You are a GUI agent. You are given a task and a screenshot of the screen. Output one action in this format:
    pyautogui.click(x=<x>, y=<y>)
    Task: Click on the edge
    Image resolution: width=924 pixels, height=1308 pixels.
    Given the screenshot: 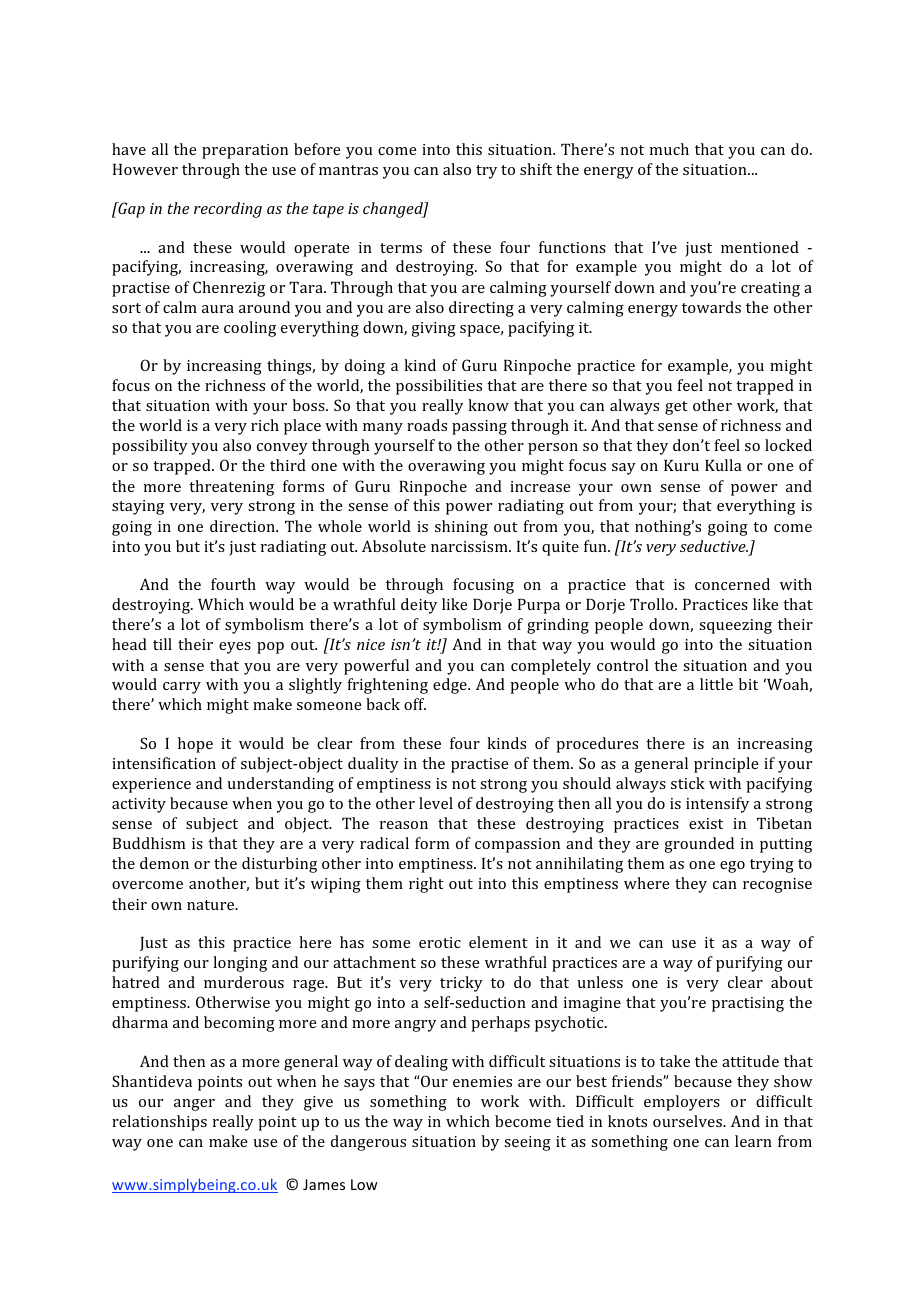 What is the action you would take?
    pyautogui.click(x=451, y=686)
